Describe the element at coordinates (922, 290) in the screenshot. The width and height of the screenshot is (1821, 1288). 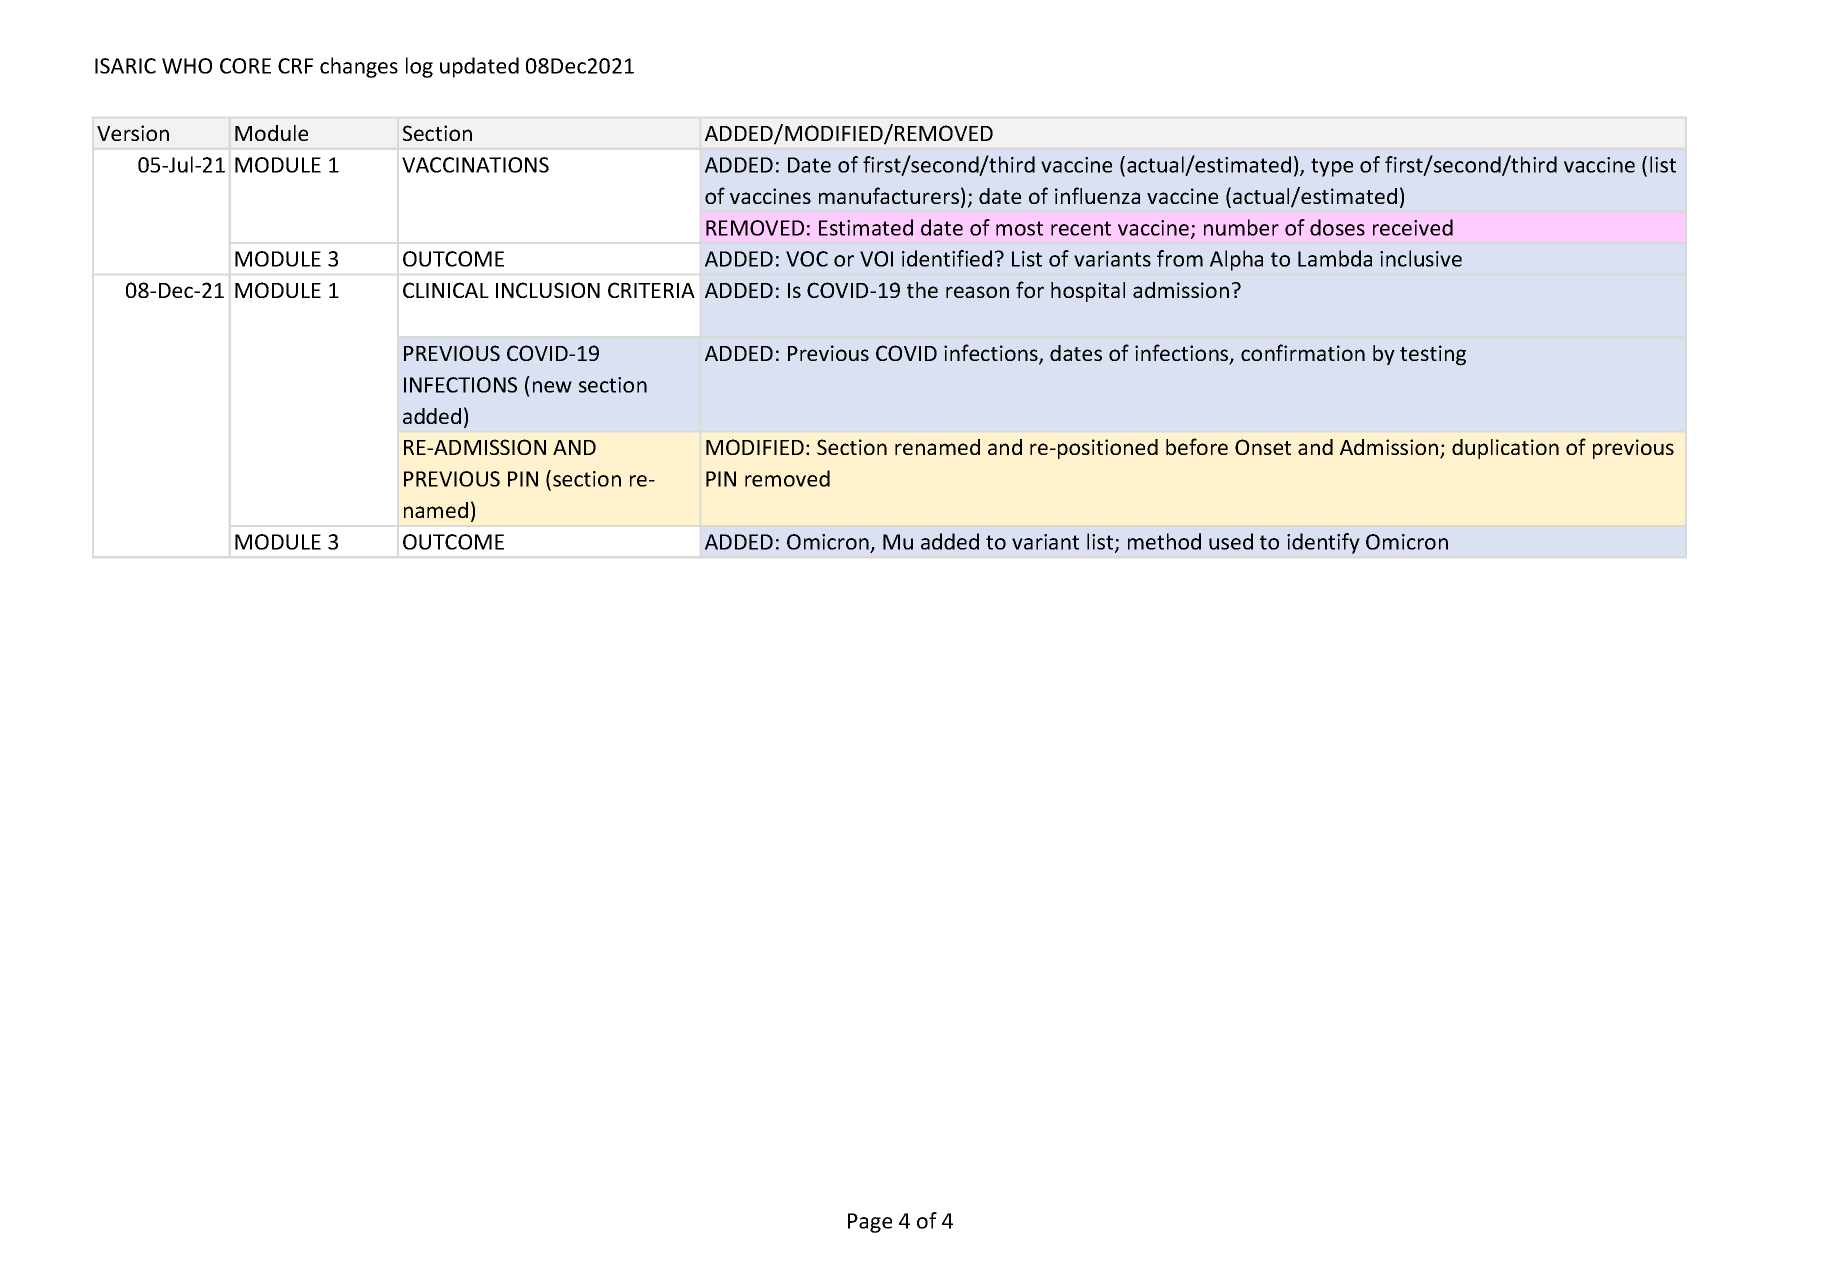
I see `the` at that location.
